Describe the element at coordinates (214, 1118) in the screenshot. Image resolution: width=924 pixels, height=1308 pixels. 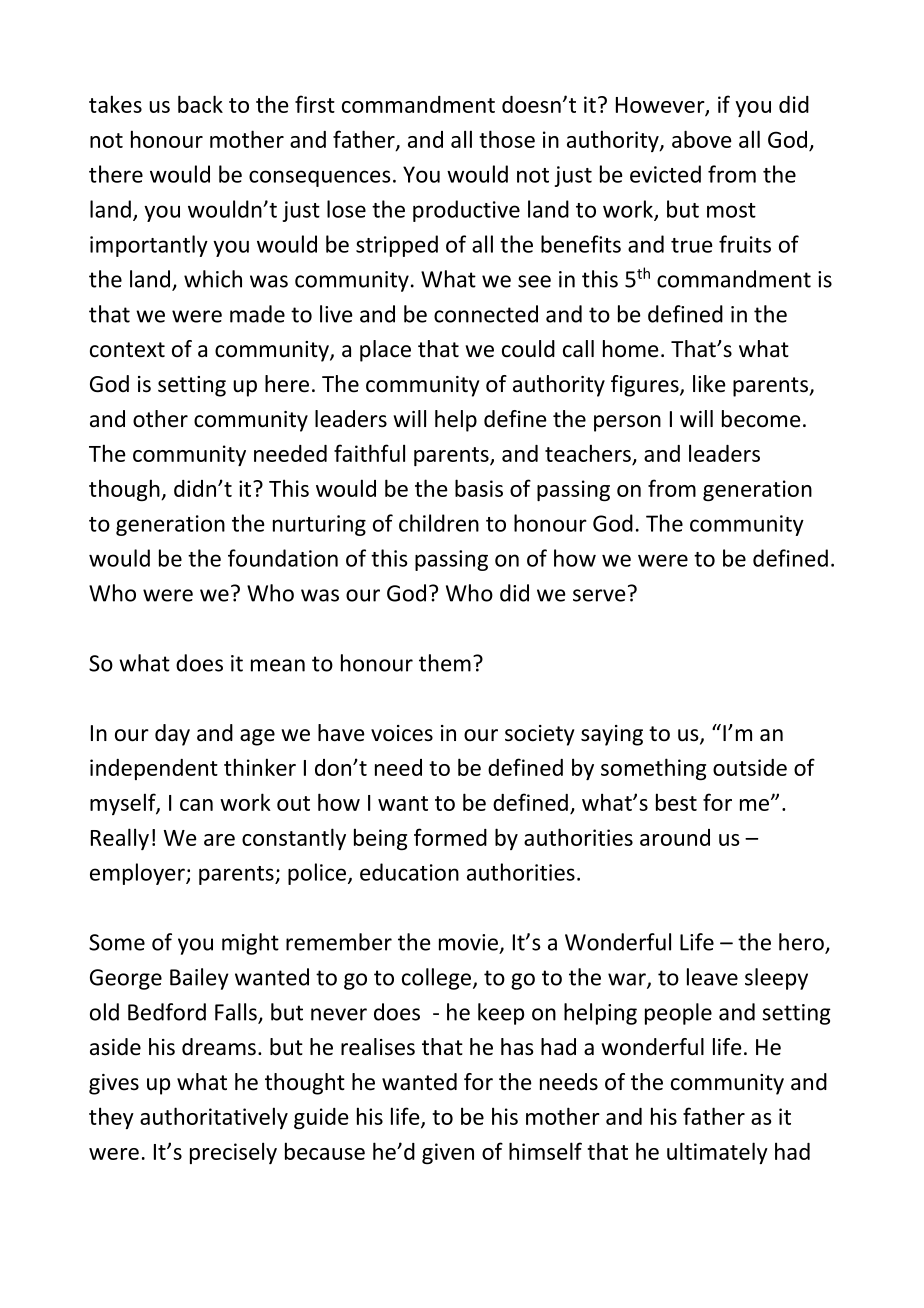
I see `authoritatively` at that location.
